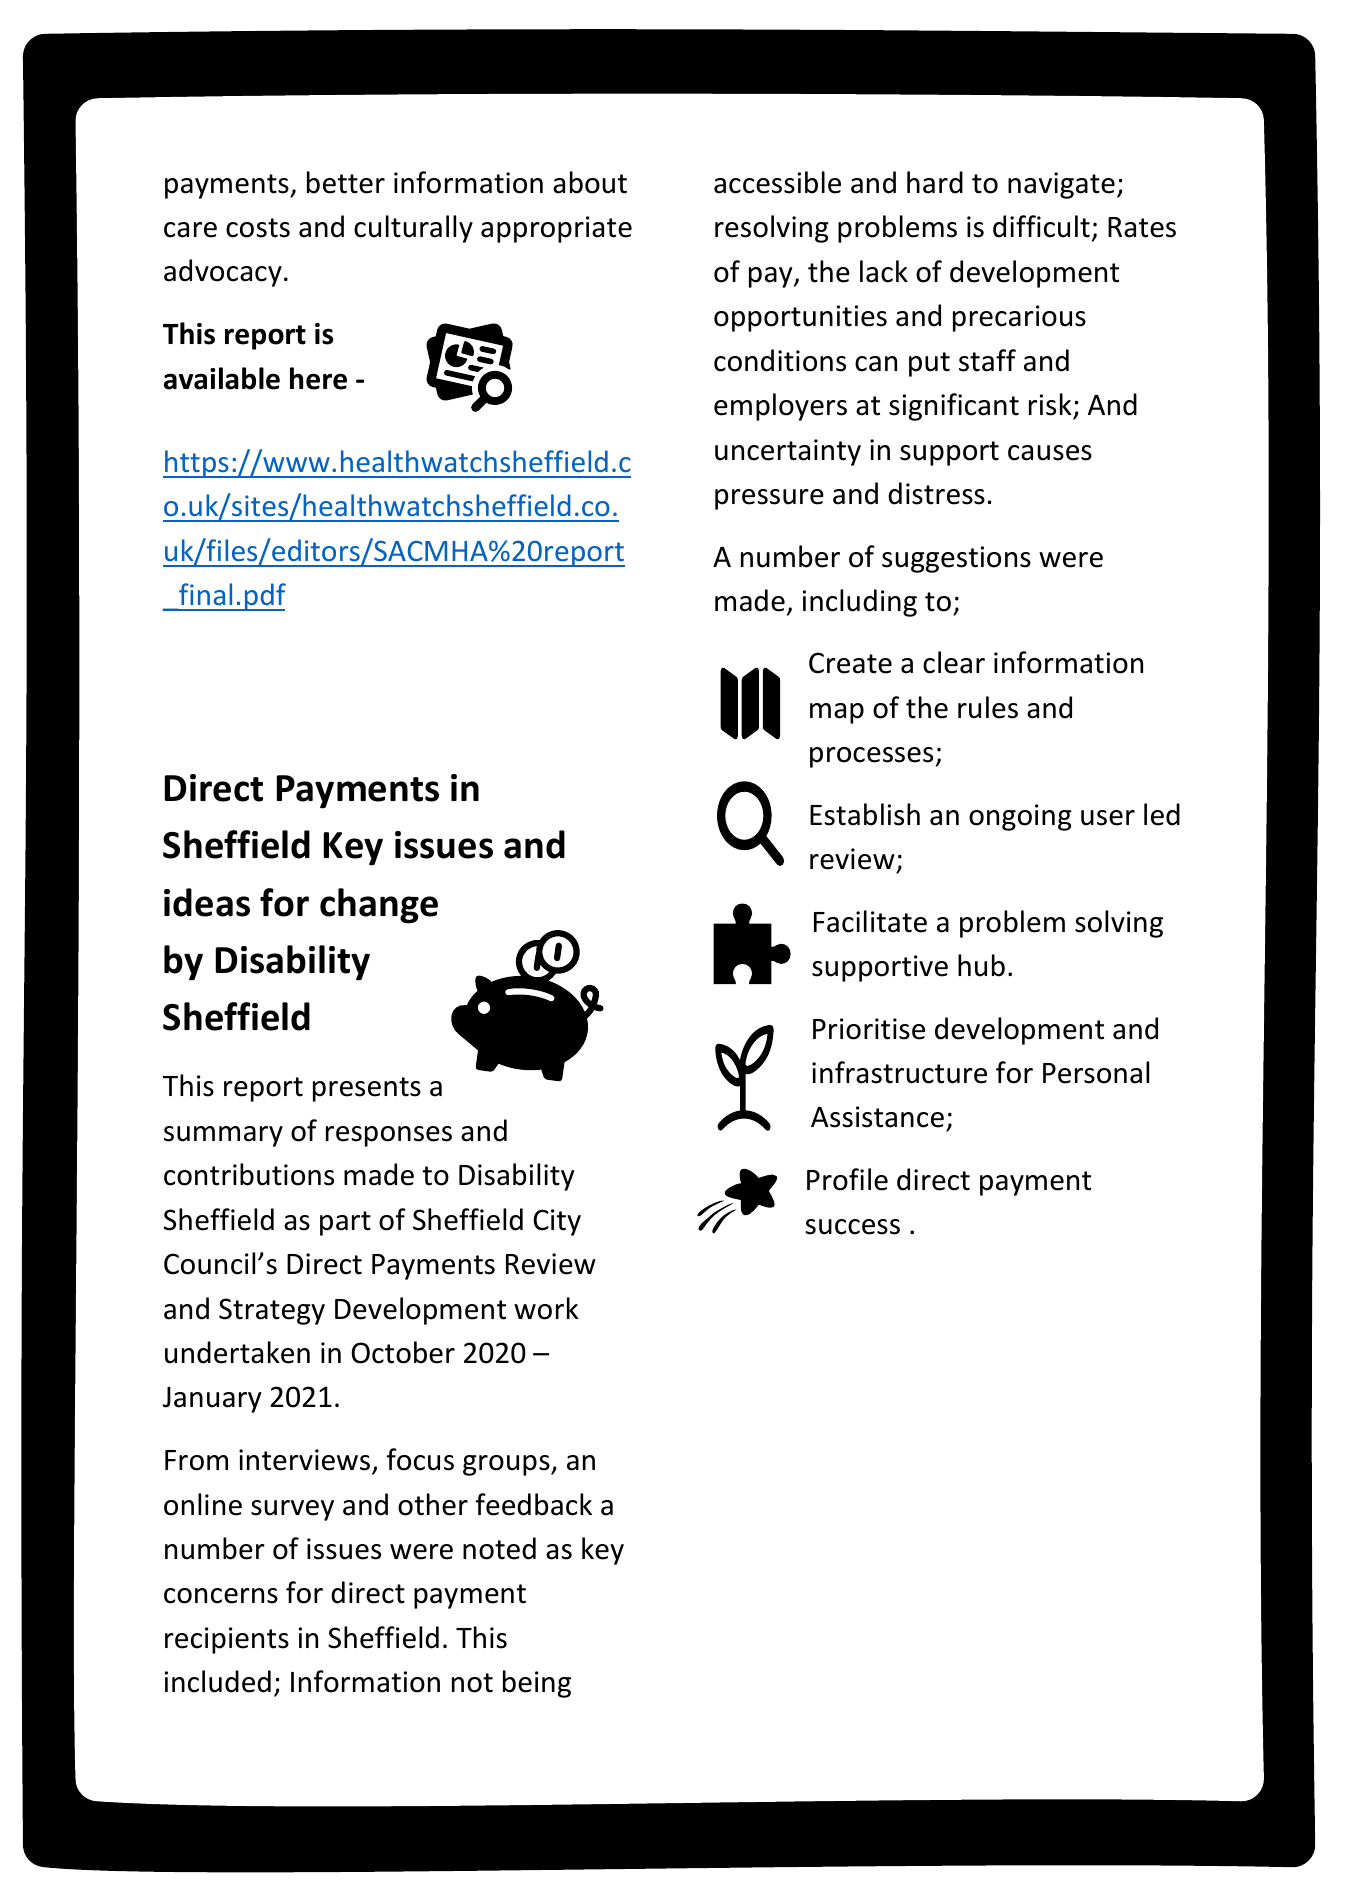 This document has width=1346, height=1904. I want to click on causes, so click(1050, 453).
